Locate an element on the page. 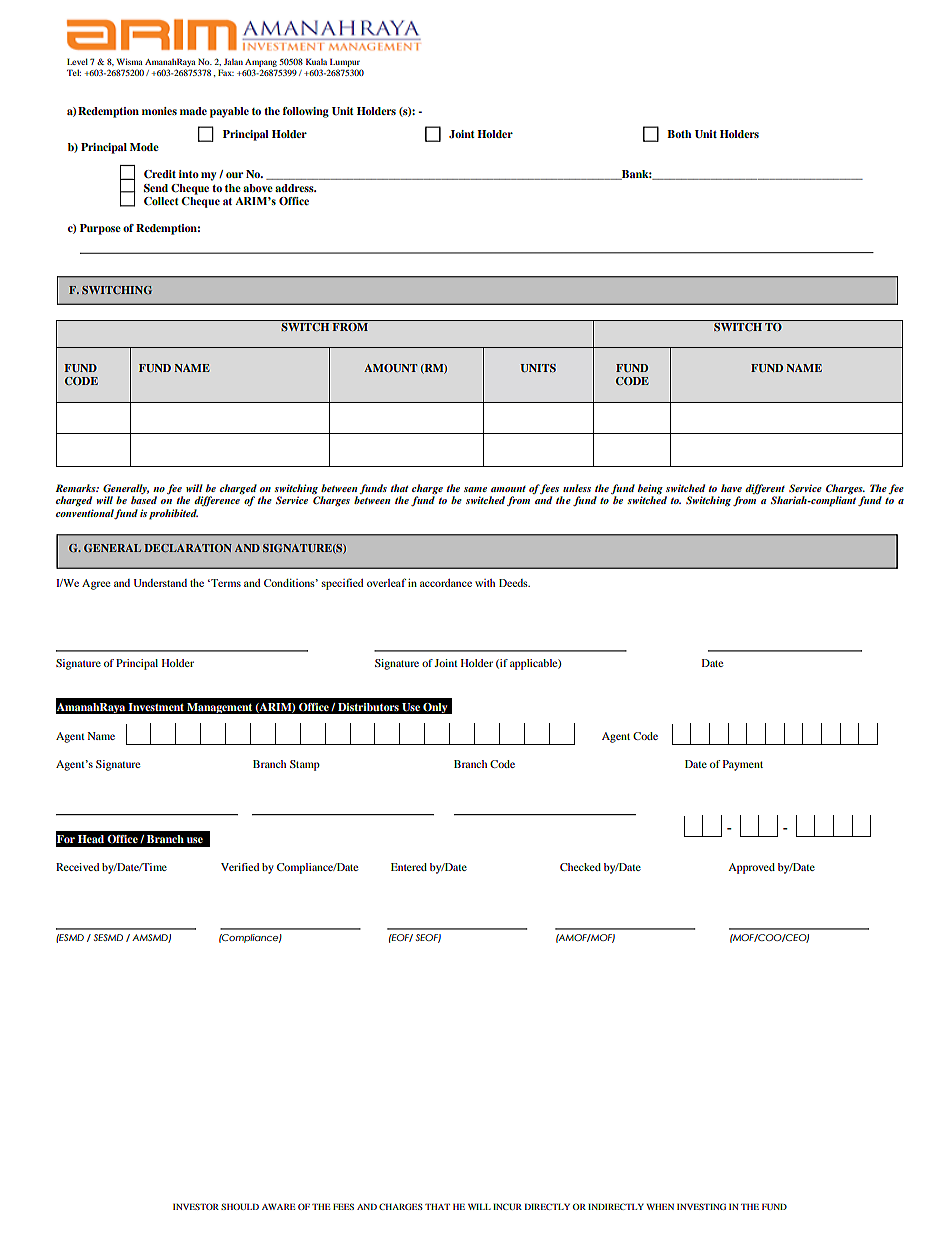 Image resolution: width=952 pixels, height=1233 pixels. based is located at coordinates (144, 500).
